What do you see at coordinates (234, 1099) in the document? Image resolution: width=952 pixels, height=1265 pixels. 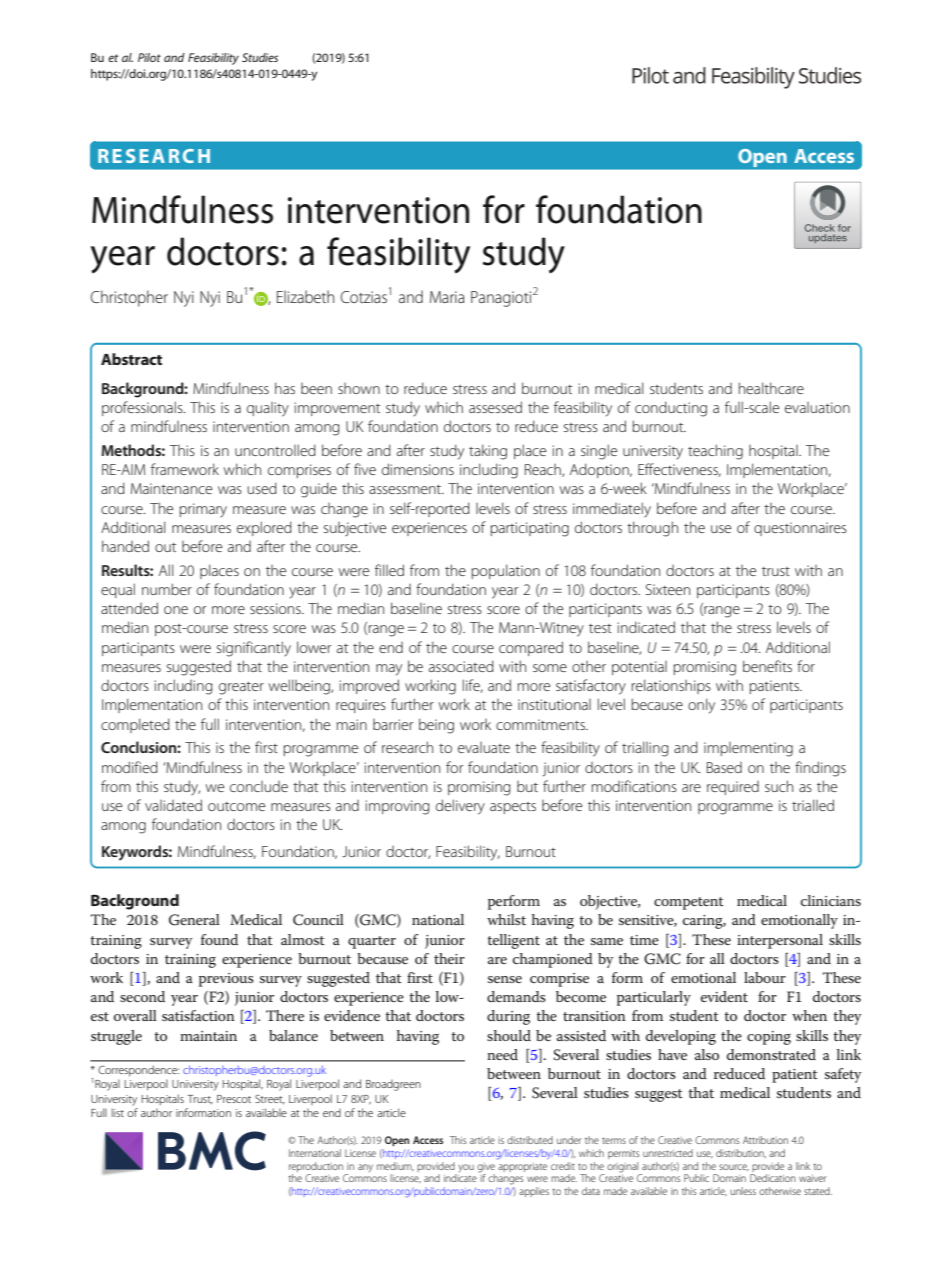 I see `Prescot` at bounding box center [234, 1099].
